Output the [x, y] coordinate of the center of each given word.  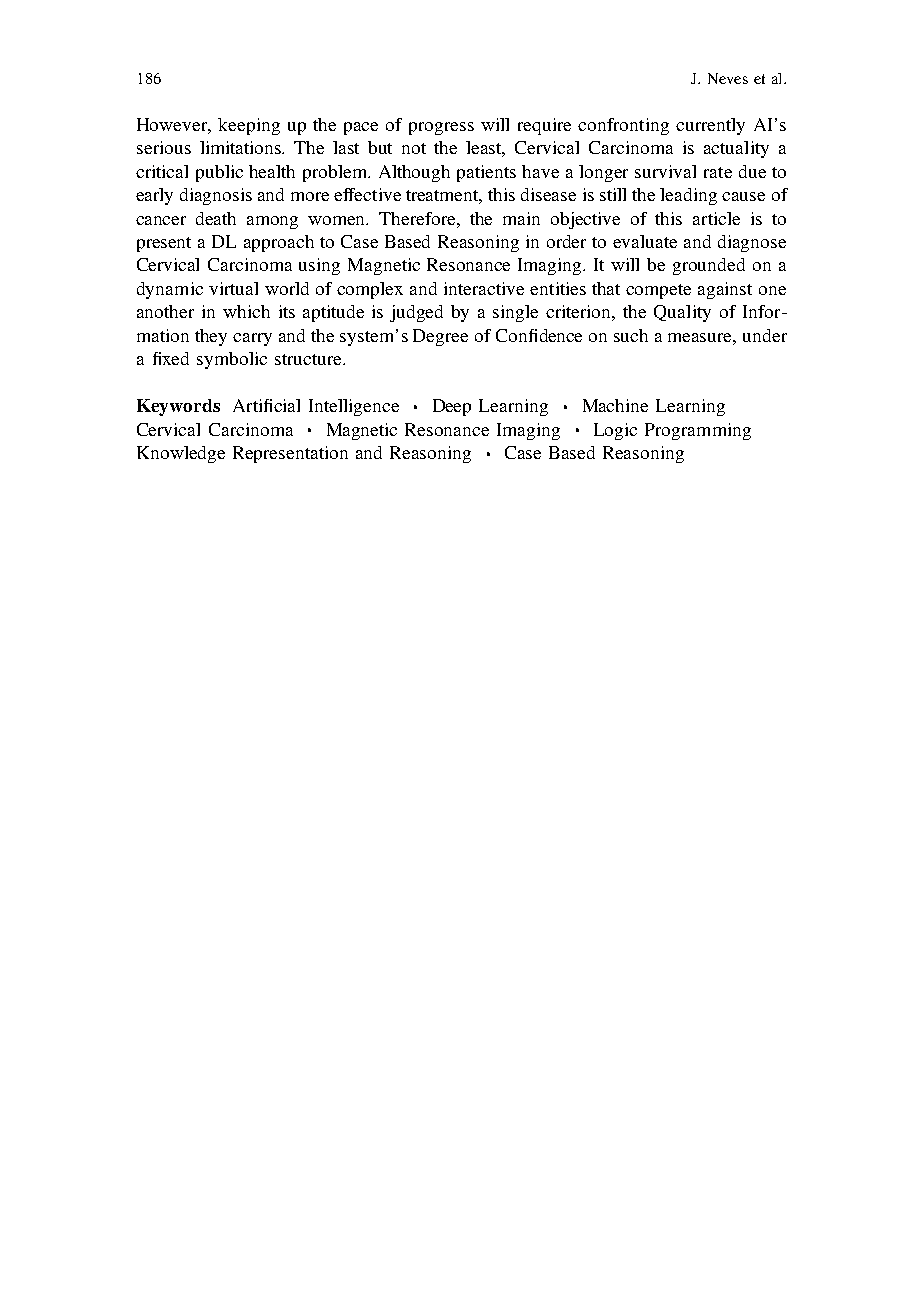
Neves [728, 78]
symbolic [232, 360]
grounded [709, 266]
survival [665, 171]
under [765, 335]
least [485, 149]
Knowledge [181, 454]
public [219, 173]
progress [441, 128]
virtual [233, 288]
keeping [249, 126]
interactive [484, 288]
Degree [440, 337]
